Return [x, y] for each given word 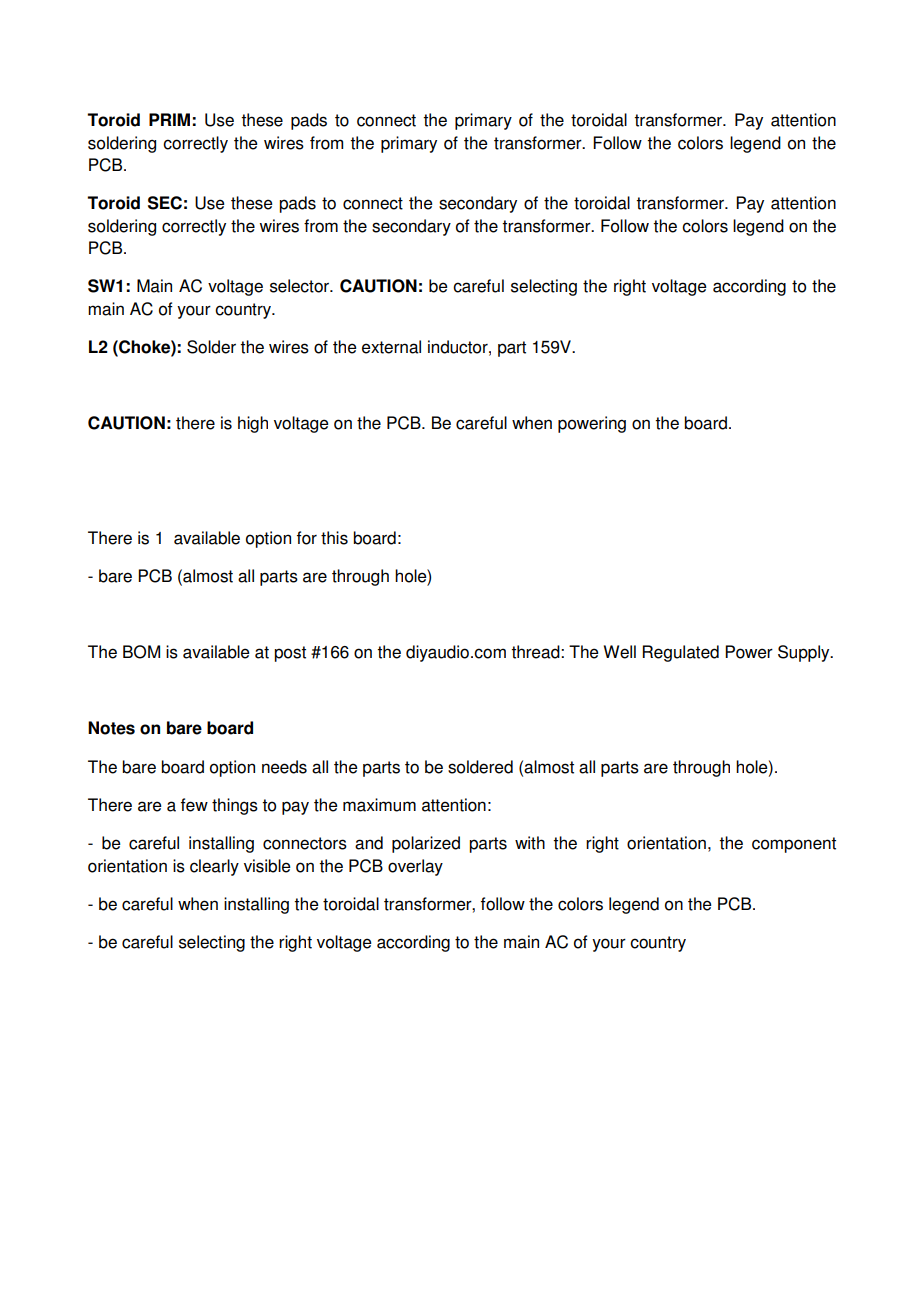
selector [300, 286]
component [794, 845]
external [391, 347]
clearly [214, 867]
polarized [426, 844]
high [253, 424]
